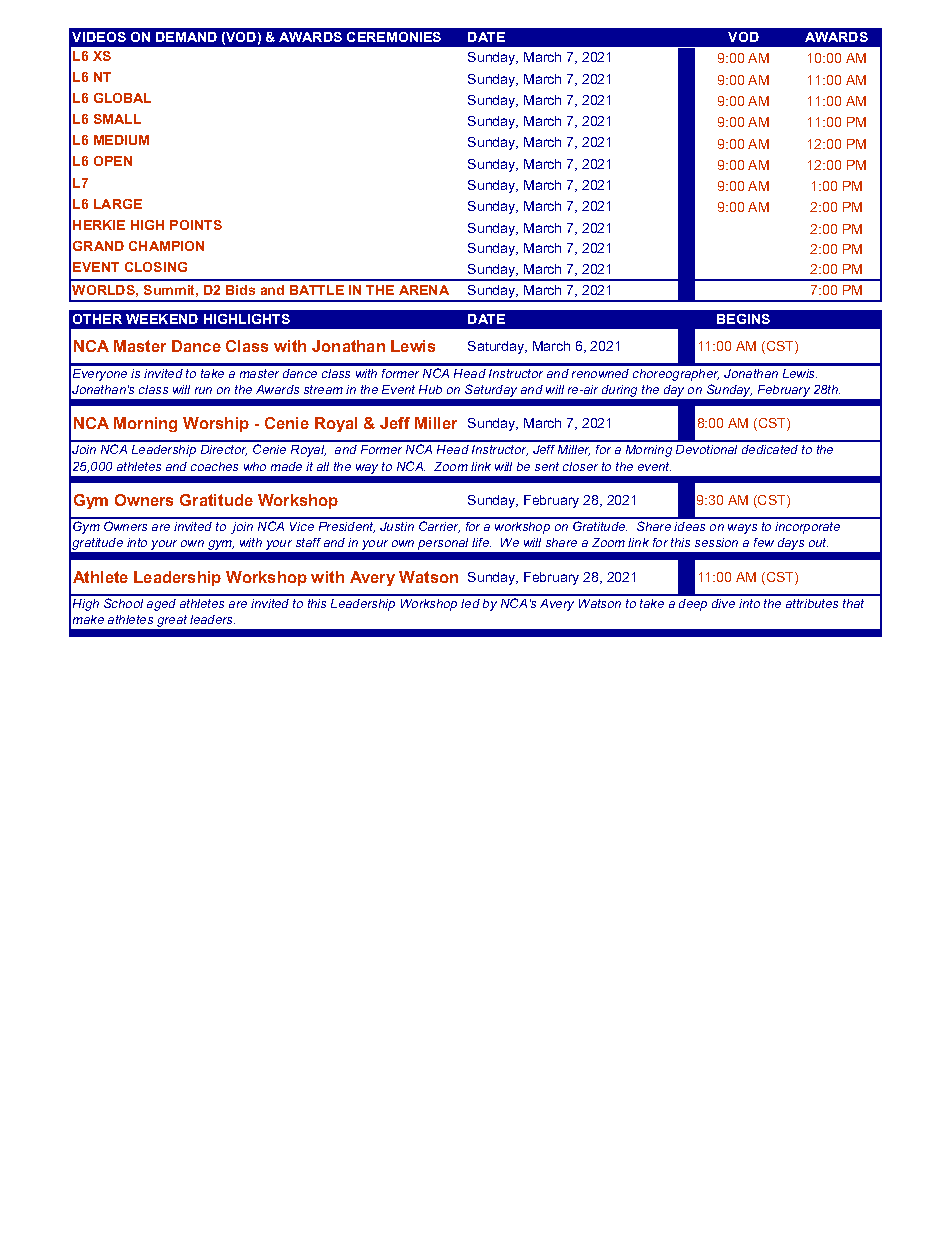 The height and width of the screenshot is (1233, 952). Describe the element at coordinates (162, 319) in the screenshot. I see `WEEKEND` at that location.
